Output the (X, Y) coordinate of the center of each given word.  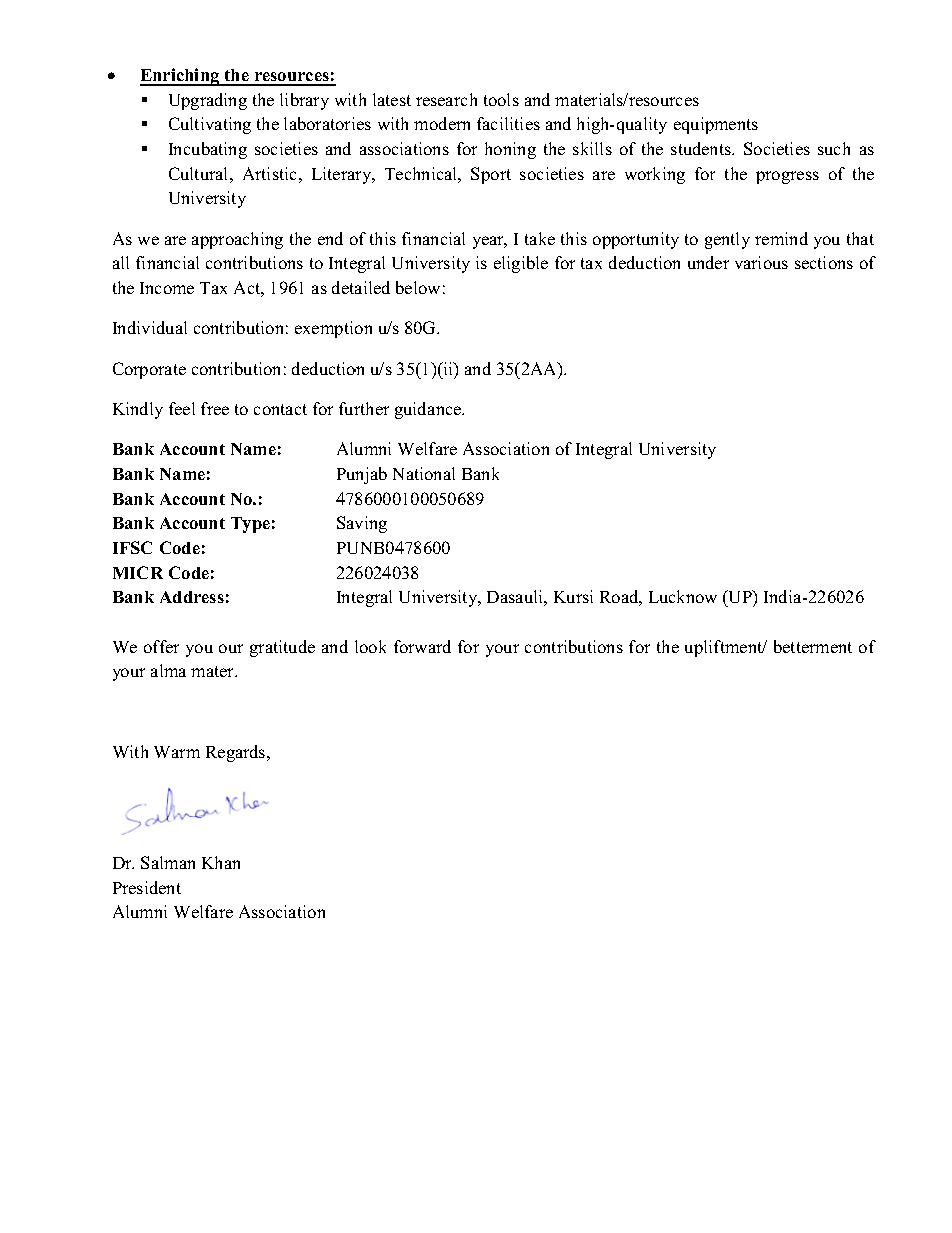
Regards (237, 753)
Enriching (181, 77)
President (147, 887)
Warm (177, 752)
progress (787, 177)
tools (501, 99)
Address (192, 597)
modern (442, 123)
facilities (508, 123)
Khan (221, 862)
